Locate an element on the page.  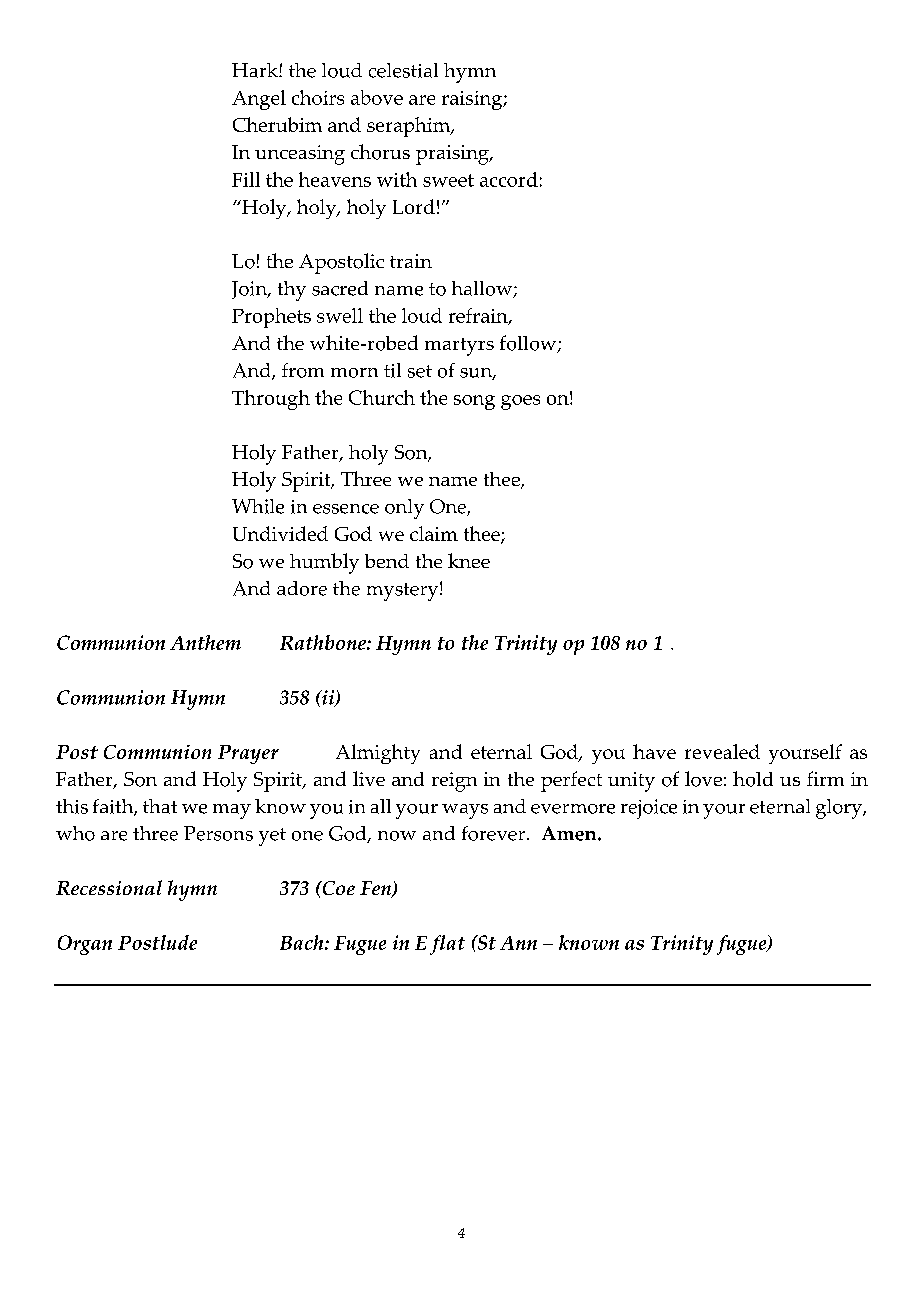
revealed is located at coordinates (722, 751).
